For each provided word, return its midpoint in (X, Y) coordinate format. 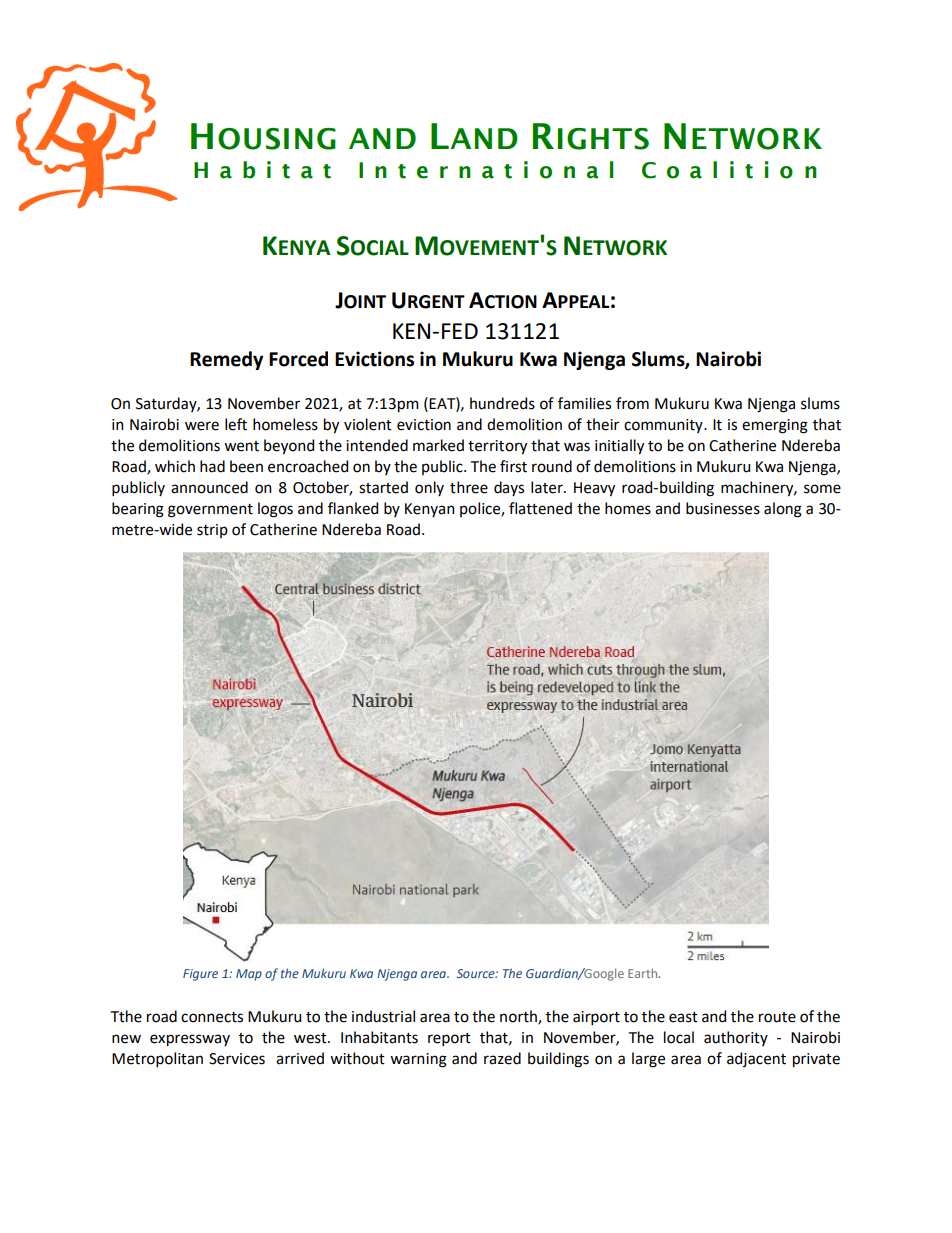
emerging (775, 426)
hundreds (502, 403)
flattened (540, 508)
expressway (190, 1040)
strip (212, 531)
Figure (200, 975)
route (777, 1017)
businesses (723, 508)
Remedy (226, 360)
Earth (644, 973)
